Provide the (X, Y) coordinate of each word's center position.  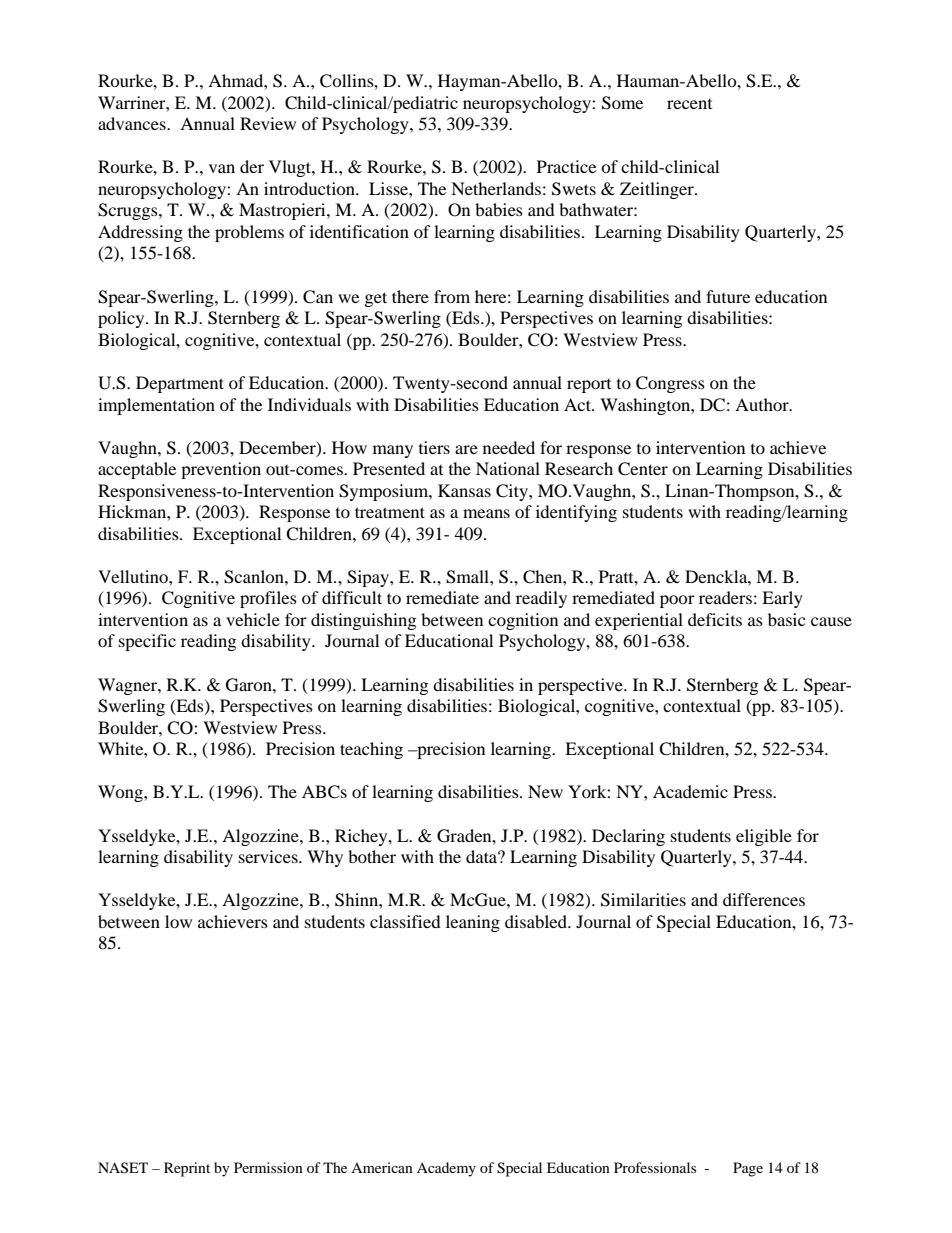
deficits (715, 619)
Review (268, 123)
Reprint (187, 1169)
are (466, 449)
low (178, 921)
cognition (523, 621)
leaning (473, 923)
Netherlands (496, 188)
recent (689, 104)
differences (764, 899)
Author (763, 404)
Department (180, 384)
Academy (446, 1169)
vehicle (253, 619)
